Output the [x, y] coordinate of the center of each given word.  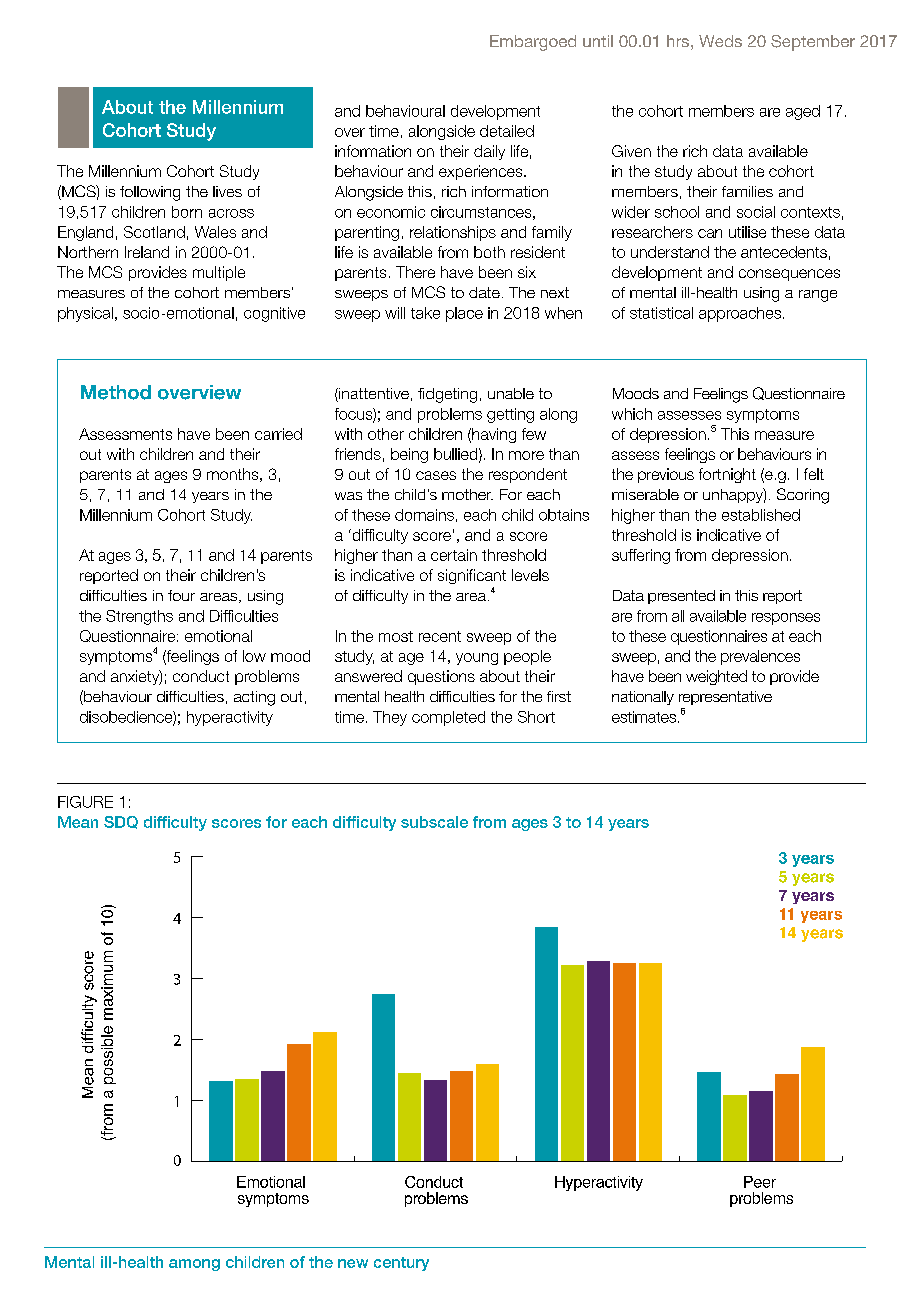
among [194, 1265]
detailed [507, 131]
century [401, 1264]
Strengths [139, 617]
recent [440, 636]
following [150, 193]
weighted [716, 677]
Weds [720, 41]
